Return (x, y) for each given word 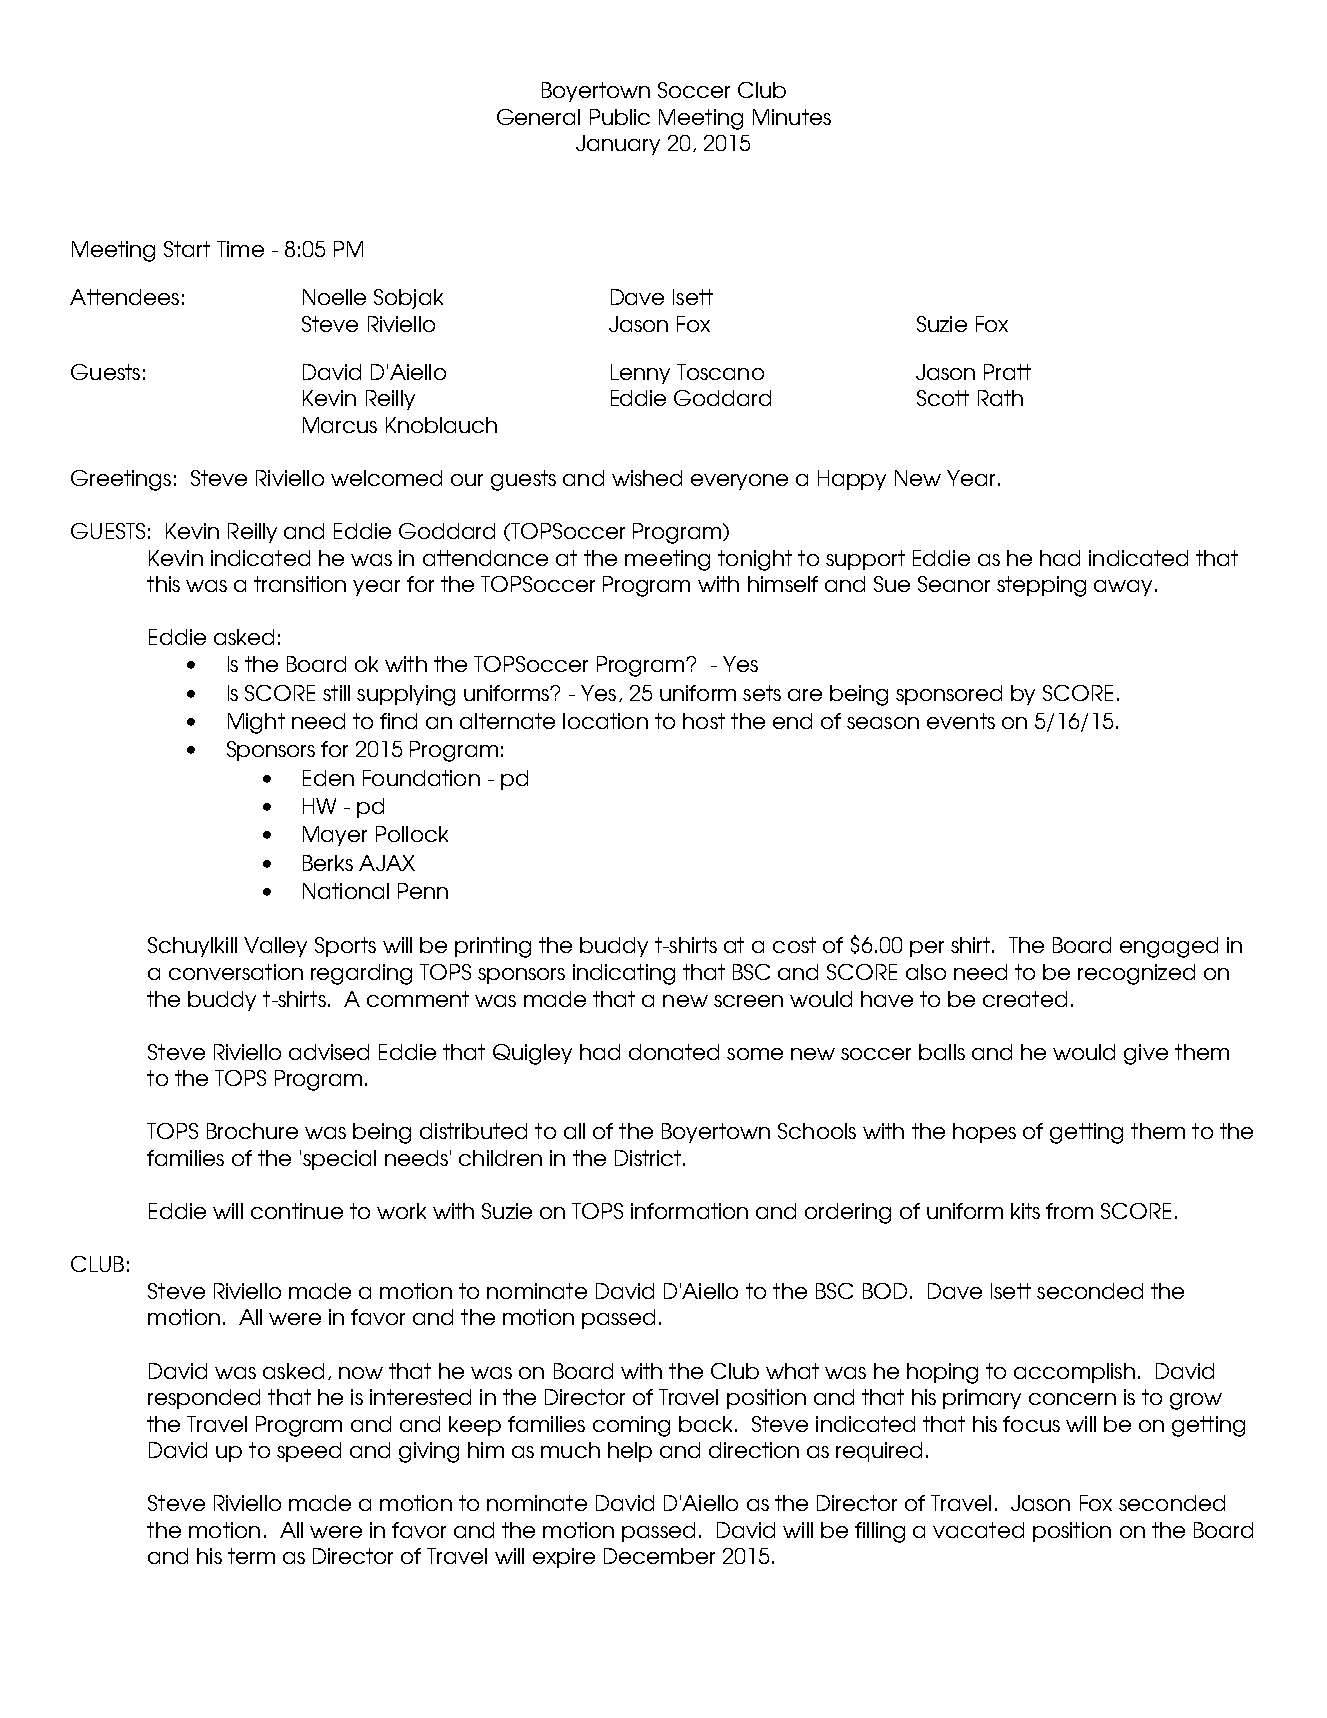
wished (647, 478)
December (659, 1556)
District (649, 1158)
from (1069, 1211)
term (251, 1556)
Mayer (335, 836)
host (704, 721)
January (618, 145)
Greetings (121, 480)
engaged (1169, 947)
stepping (1041, 586)
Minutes (792, 117)
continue (297, 1211)
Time (240, 249)
